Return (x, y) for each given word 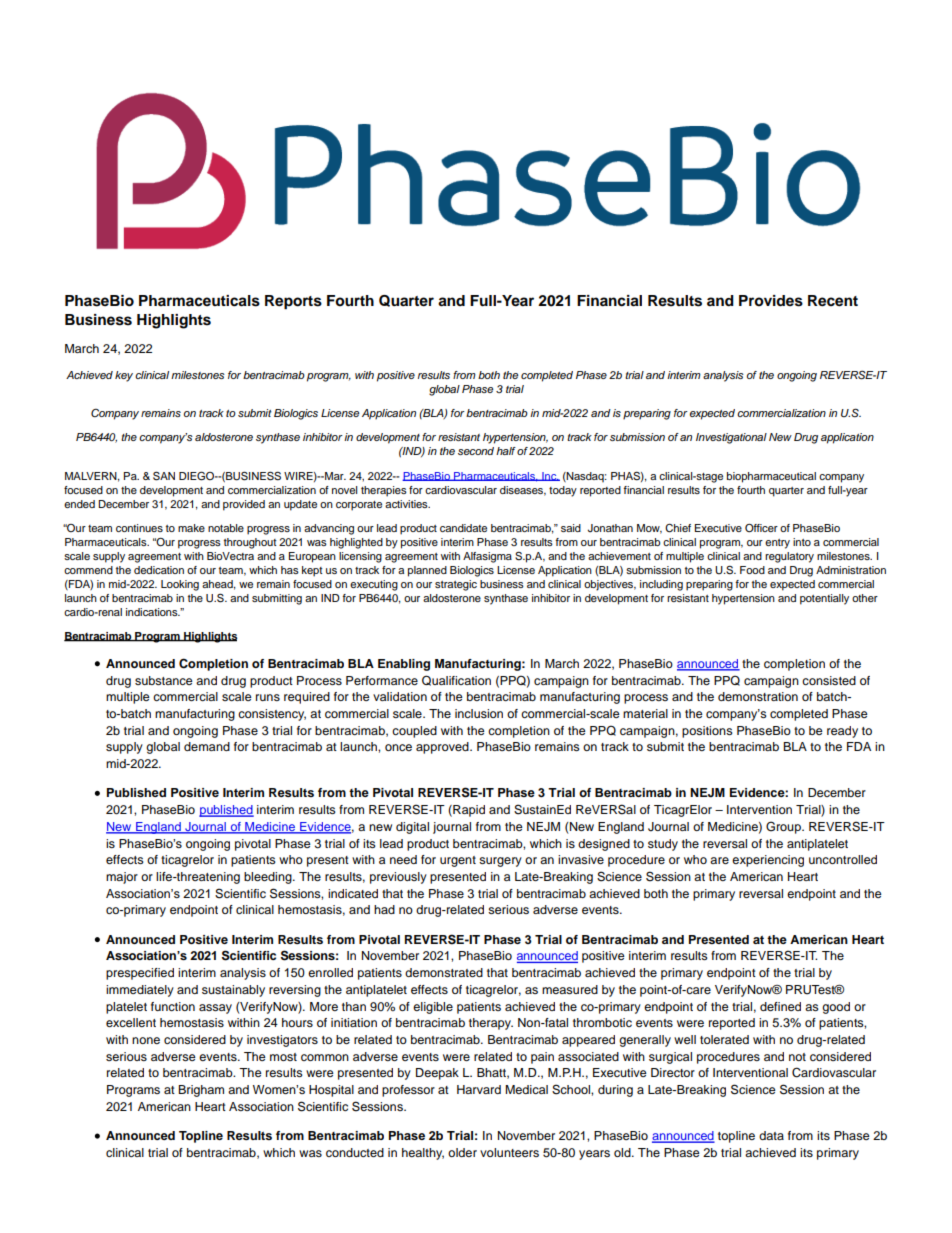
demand (207, 746)
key (124, 376)
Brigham (201, 1091)
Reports (293, 302)
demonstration (758, 696)
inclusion (479, 713)
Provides (771, 301)
